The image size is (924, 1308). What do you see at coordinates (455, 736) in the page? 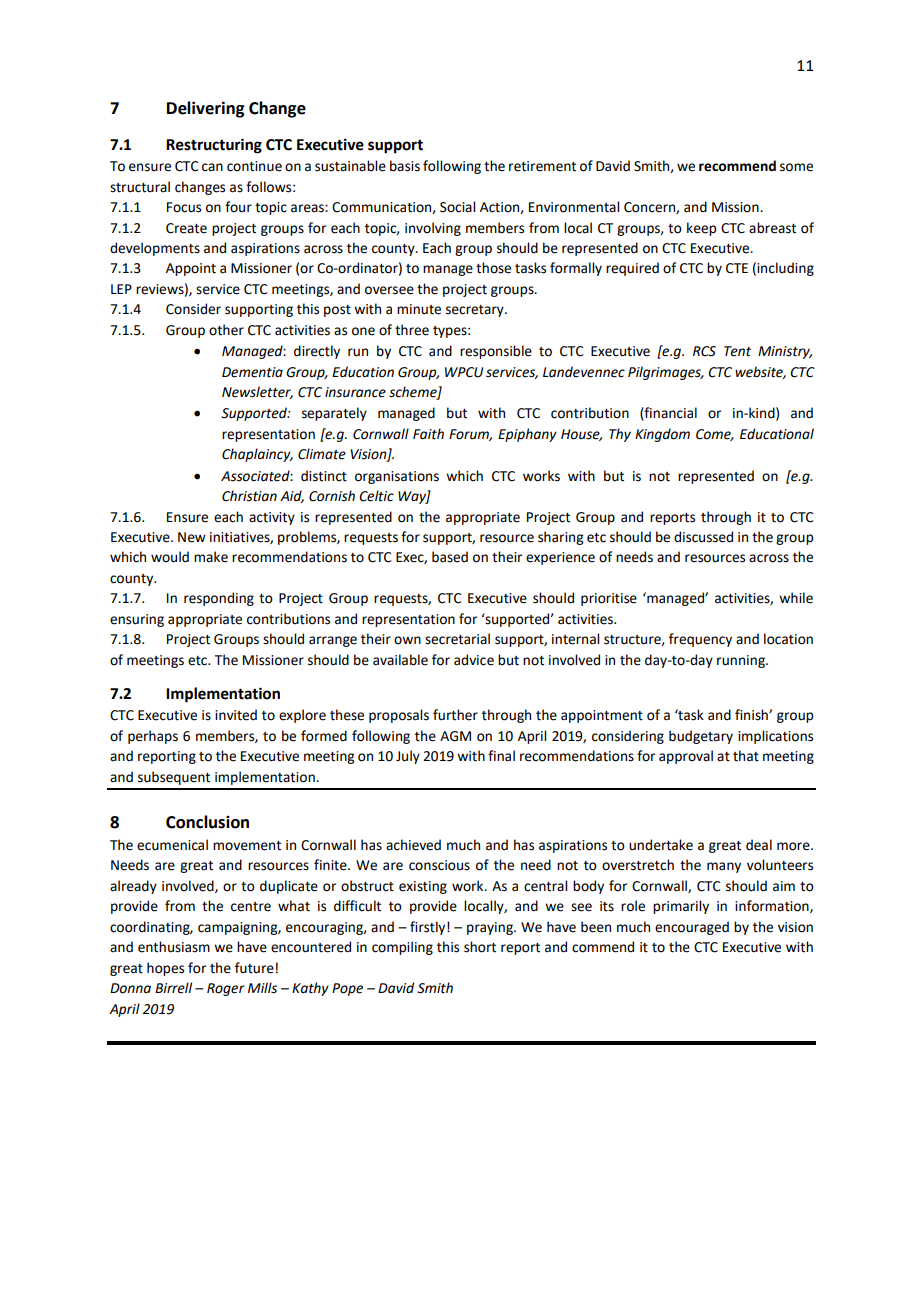
I see `AGM` at bounding box center [455, 736].
